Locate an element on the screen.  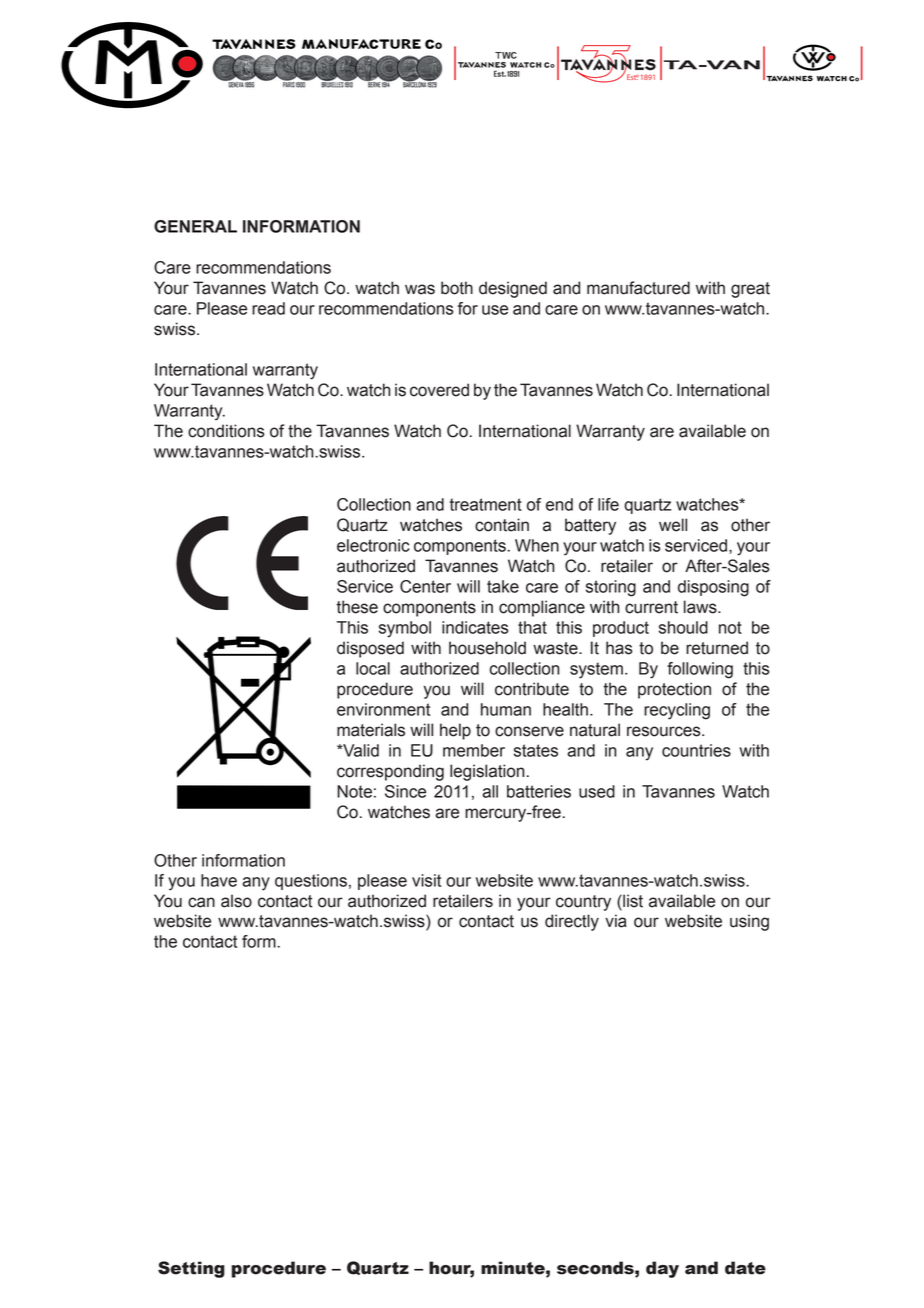
also is located at coordinates (236, 901).
